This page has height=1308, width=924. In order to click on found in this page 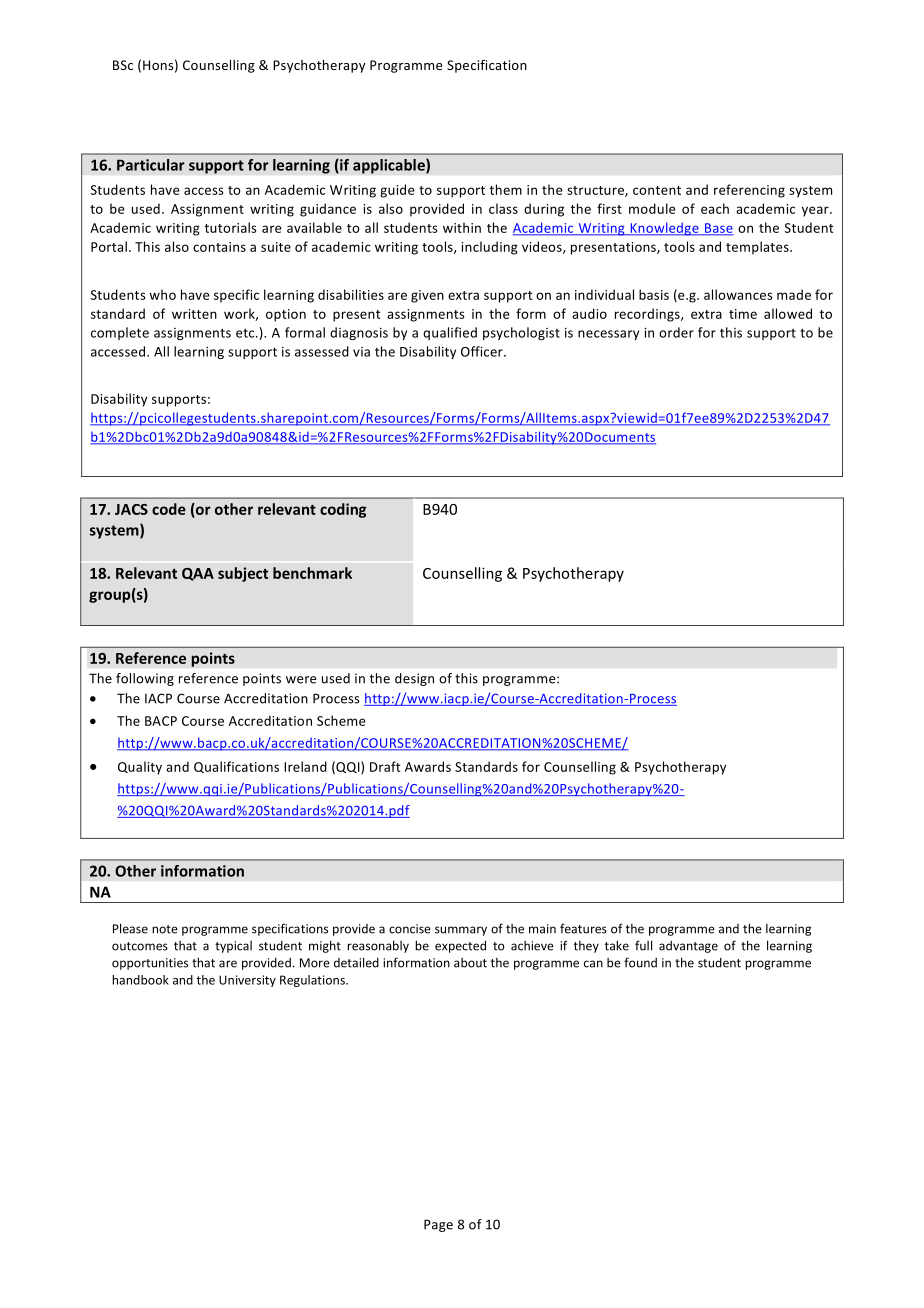, I will do `click(640, 962)`.
